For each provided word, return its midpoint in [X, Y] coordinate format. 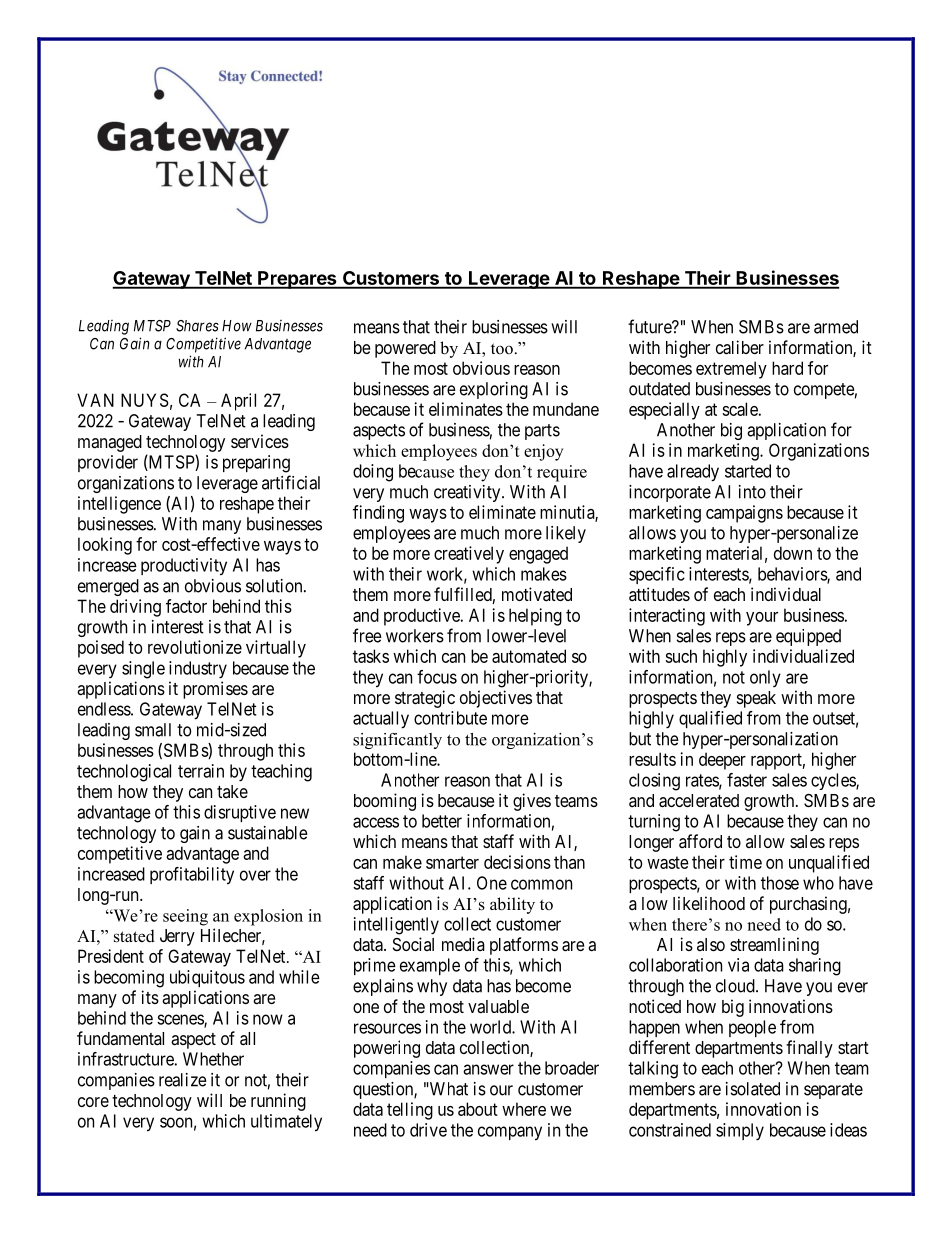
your [762, 619]
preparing [256, 464]
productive [423, 617]
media [463, 944]
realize [183, 1080]
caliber [740, 347]
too [502, 349]
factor [186, 606]
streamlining [774, 946]
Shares [197, 326]
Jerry [177, 937]
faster [747, 780]
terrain [201, 771]
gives [532, 802]
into [752, 492]
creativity [468, 493]
